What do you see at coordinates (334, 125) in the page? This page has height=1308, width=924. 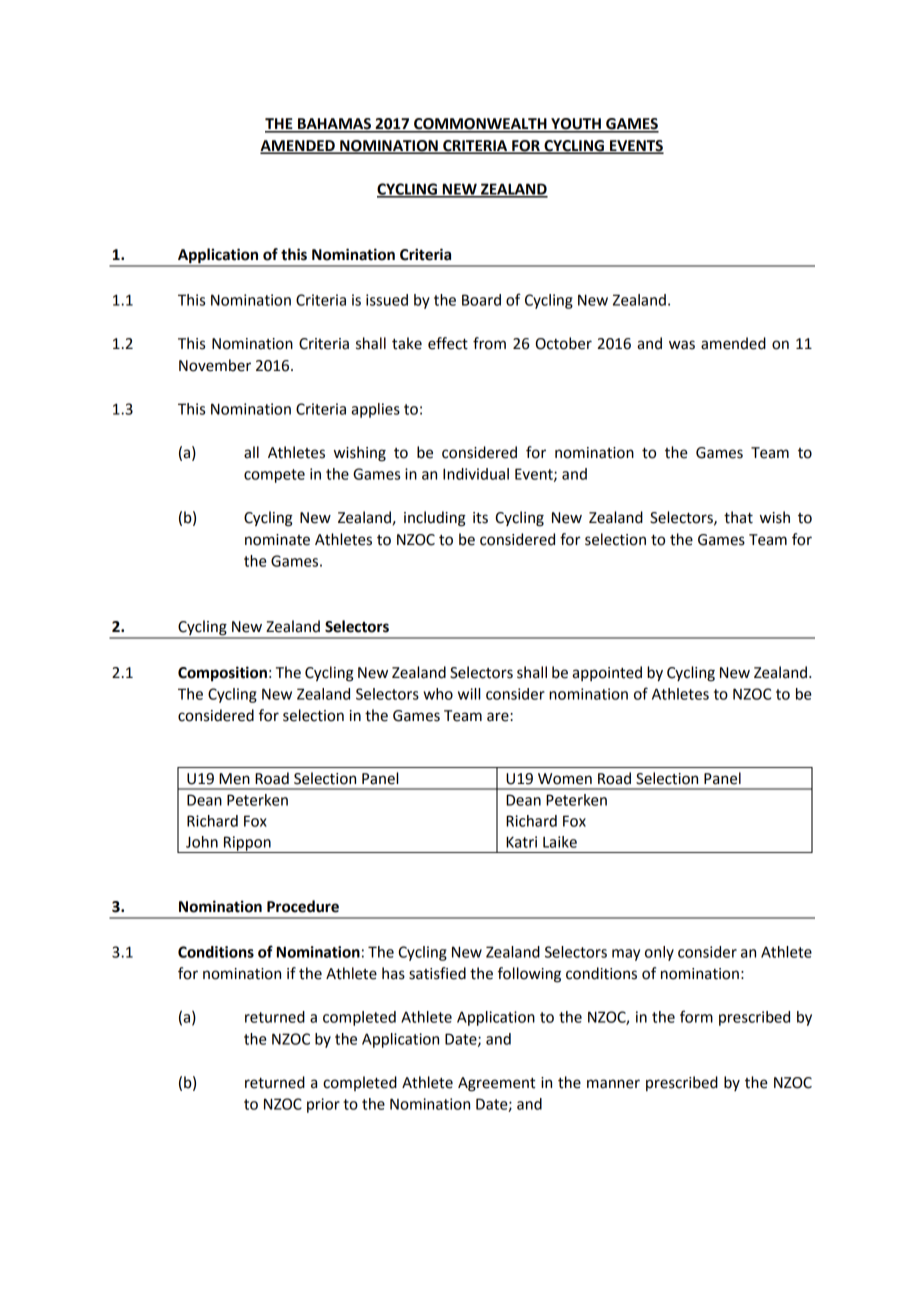 I see `BAHAMAS` at bounding box center [334, 125].
